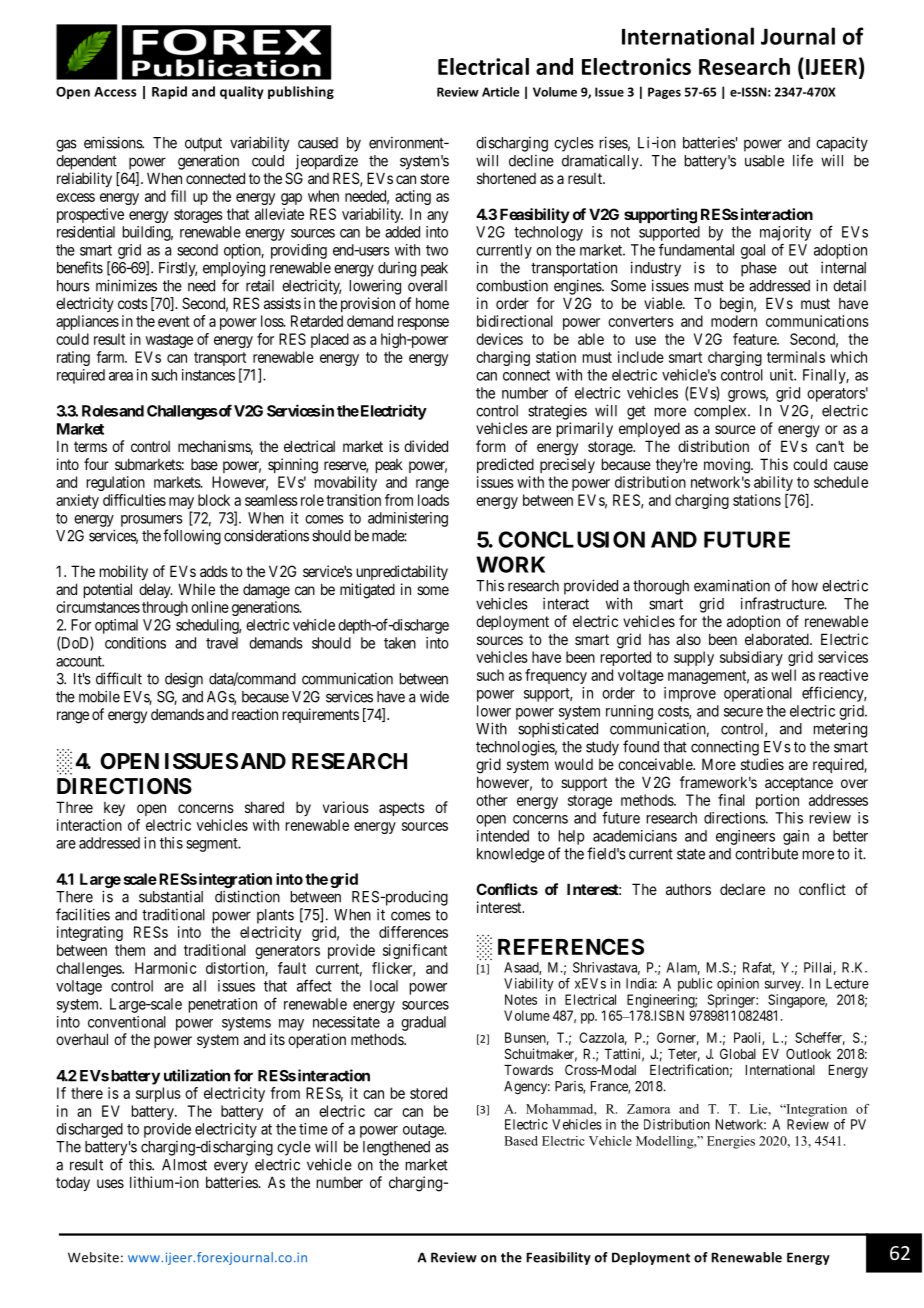 The image size is (924, 1308). What do you see at coordinates (184, 680) in the screenshot?
I see `design` at bounding box center [184, 680].
